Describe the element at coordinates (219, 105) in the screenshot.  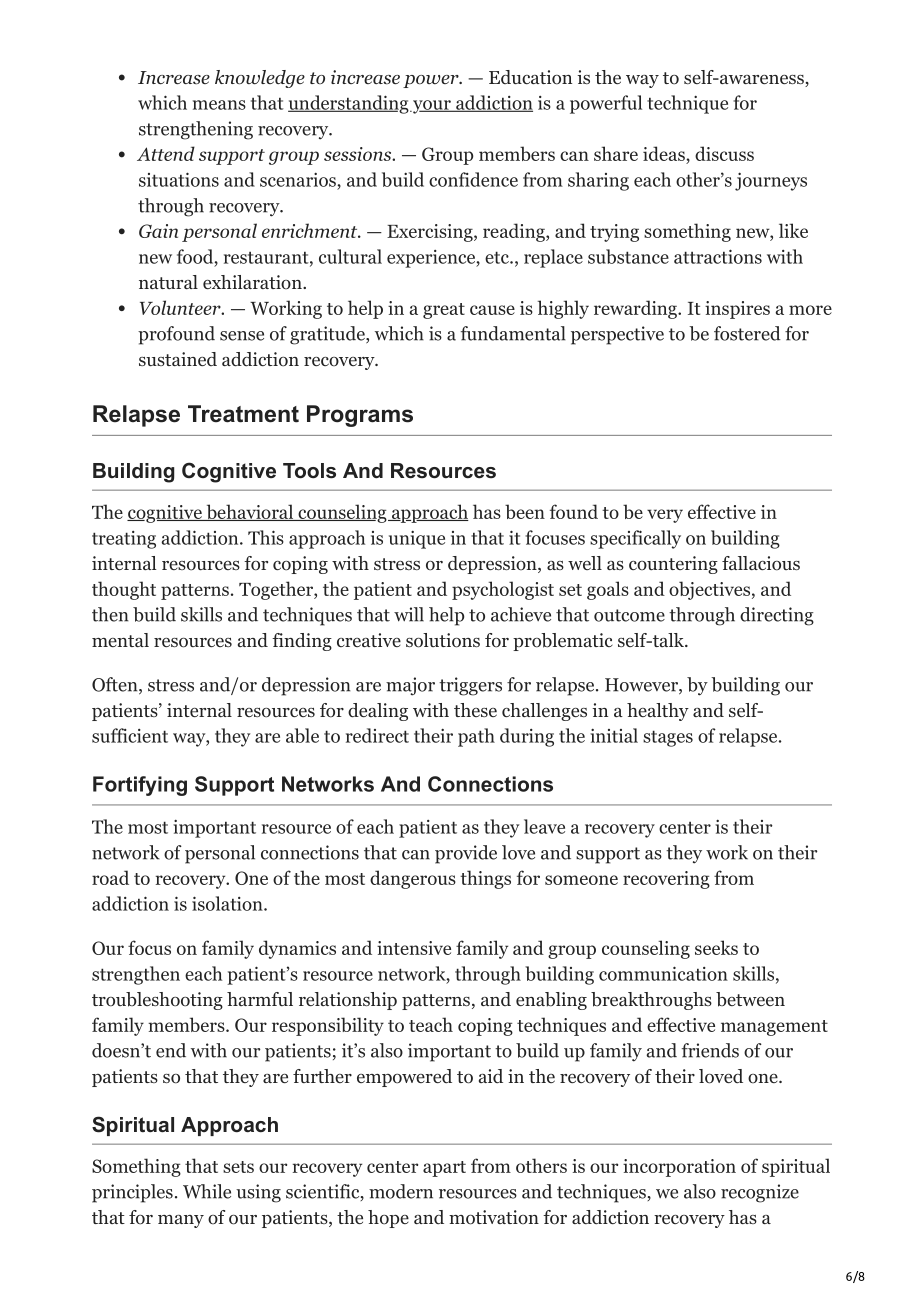
I see `means` at that location.
